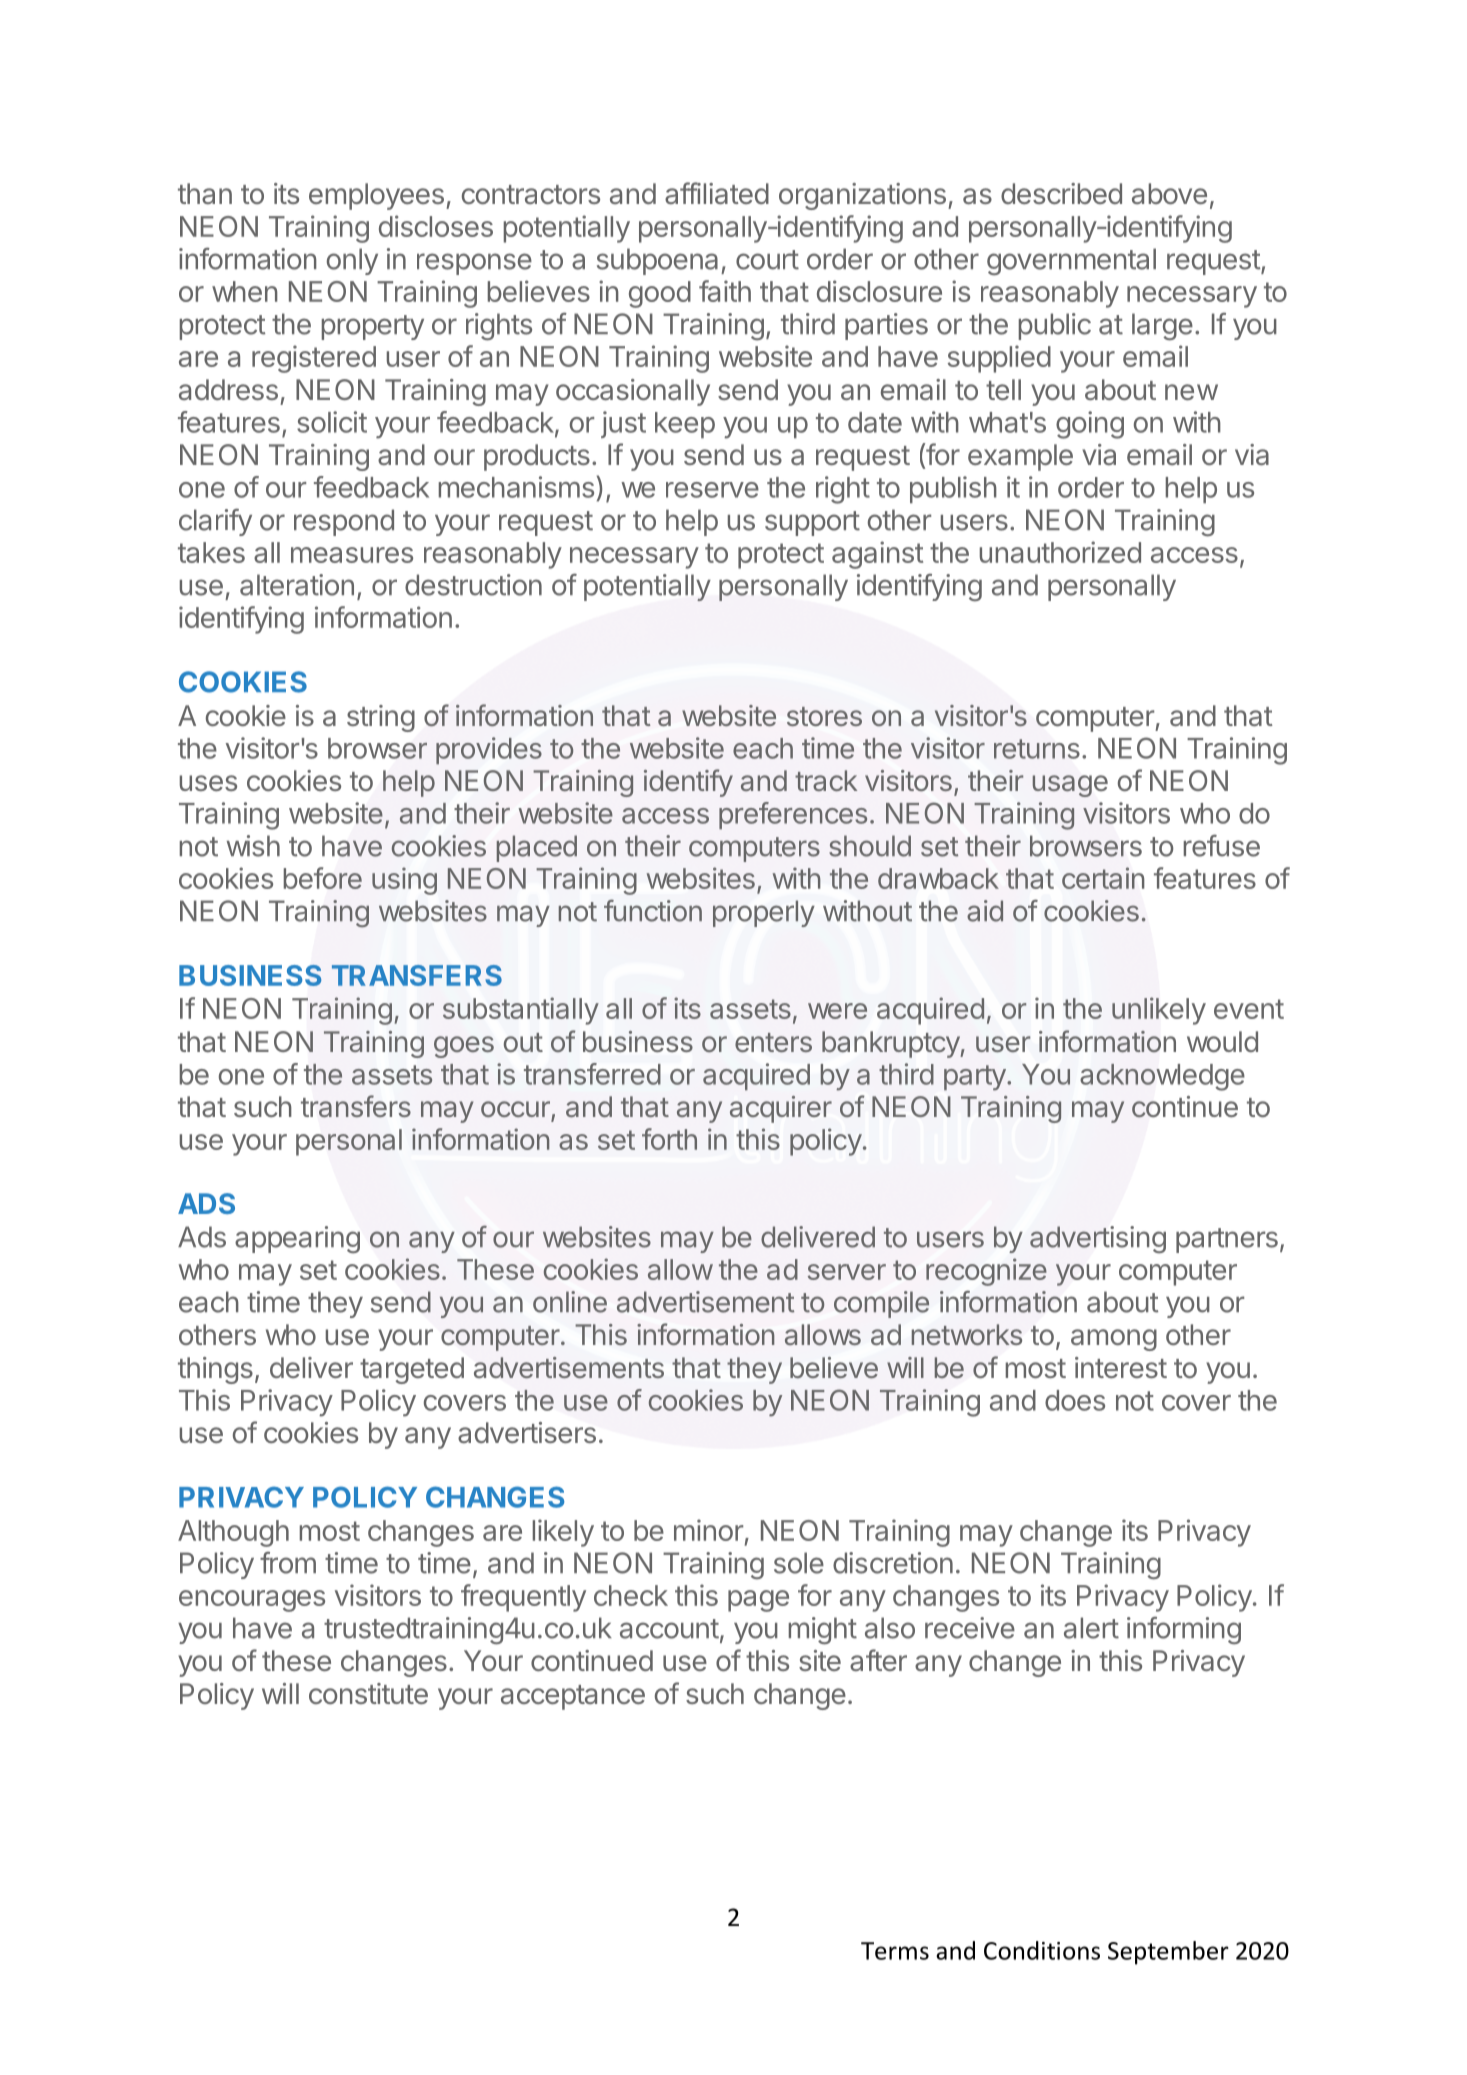 Image resolution: width=1467 pixels, height=2075 pixels. What do you see at coordinates (767, 260) in the screenshot?
I see `court` at bounding box center [767, 260].
